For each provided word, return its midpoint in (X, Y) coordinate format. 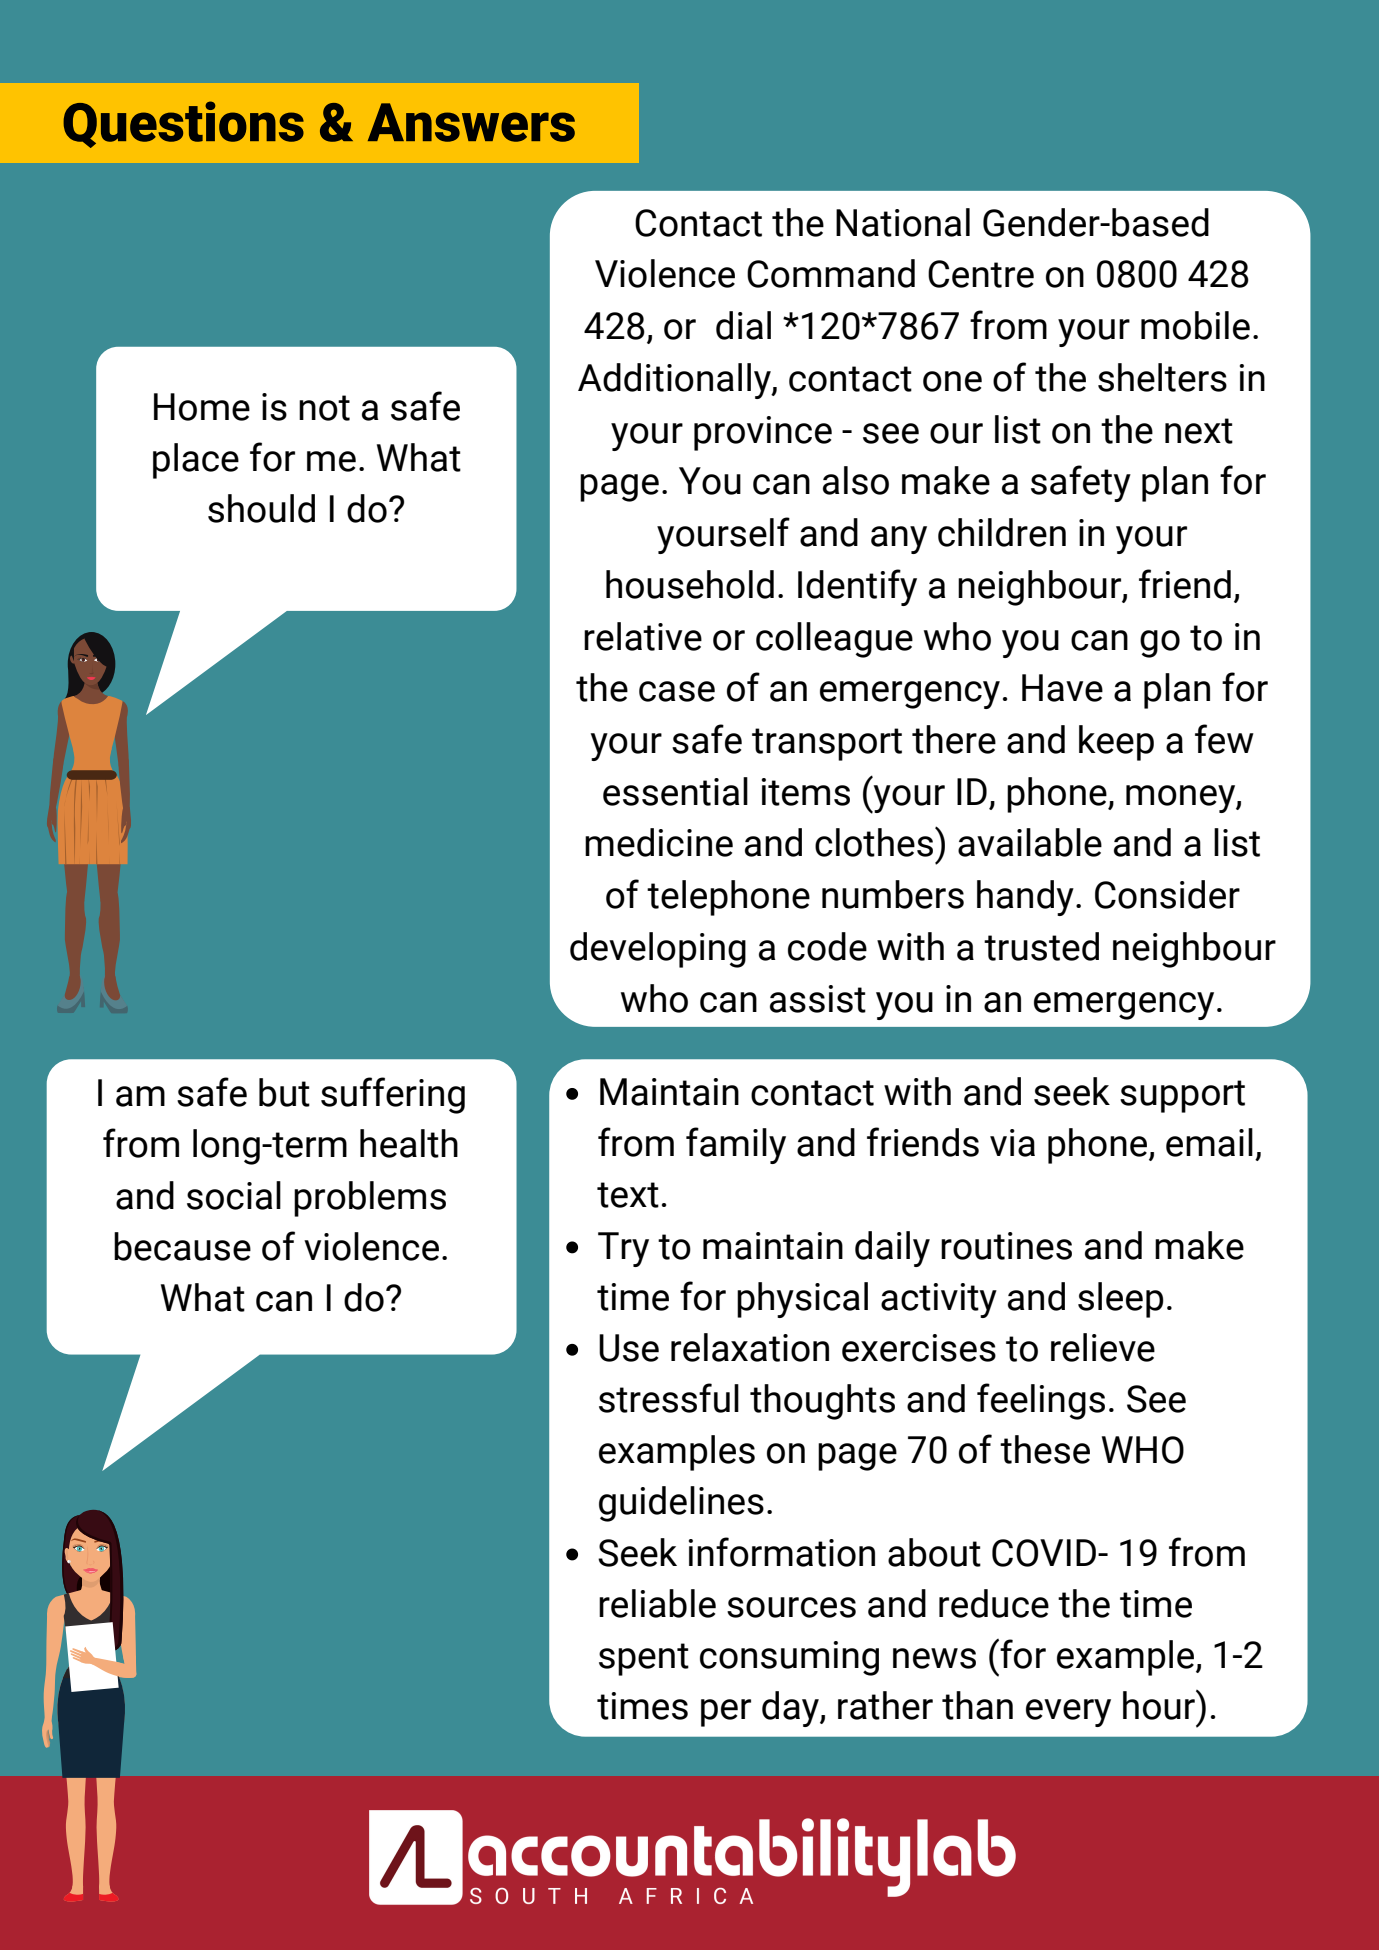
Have (1062, 688)
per (726, 1713)
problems (370, 1199)
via (1012, 1143)
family (736, 1145)
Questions (183, 124)
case (677, 691)
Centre (981, 274)
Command (831, 273)
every (1068, 1713)
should (261, 508)
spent (644, 1659)
